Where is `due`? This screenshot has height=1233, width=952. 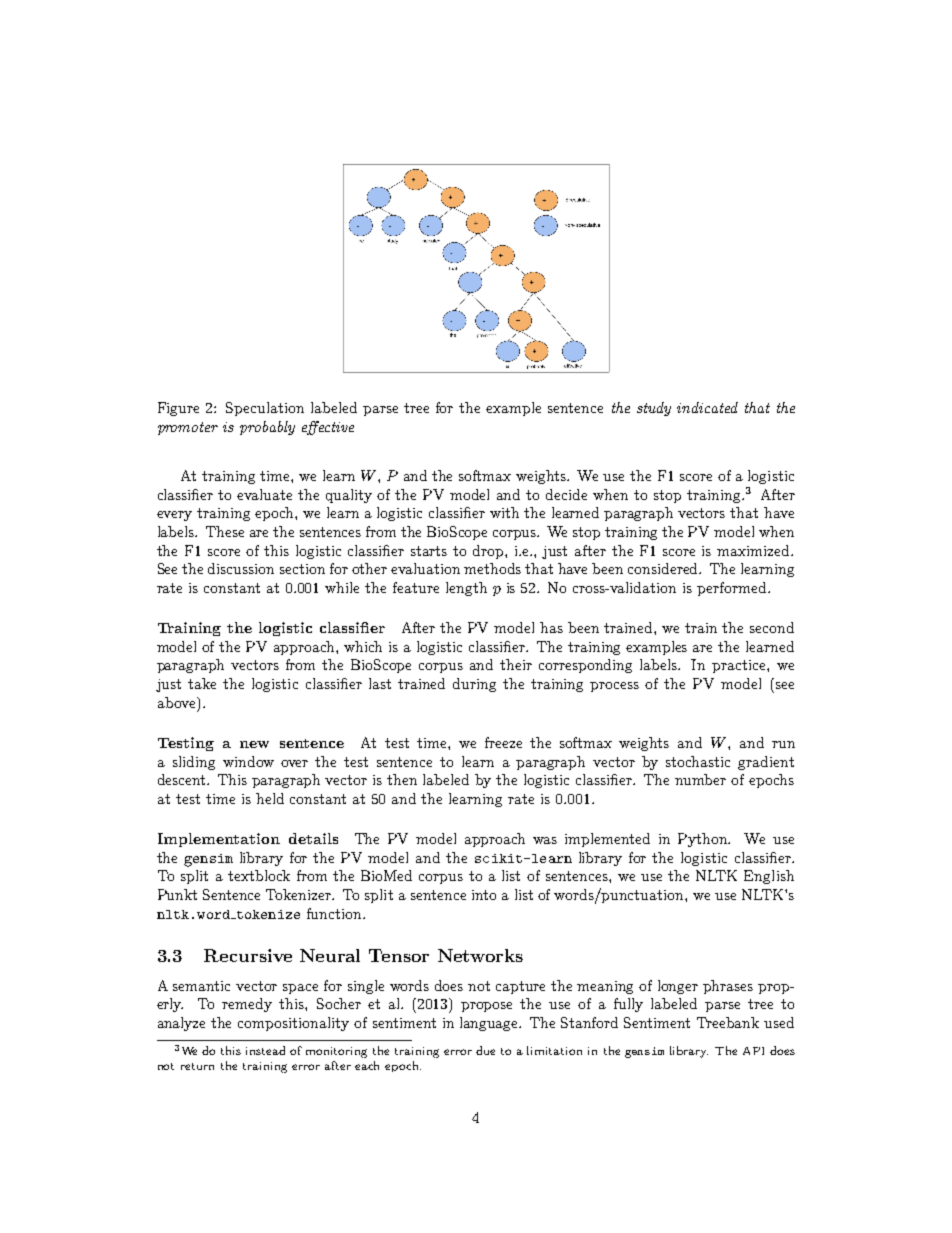 due is located at coordinates (485, 1050).
